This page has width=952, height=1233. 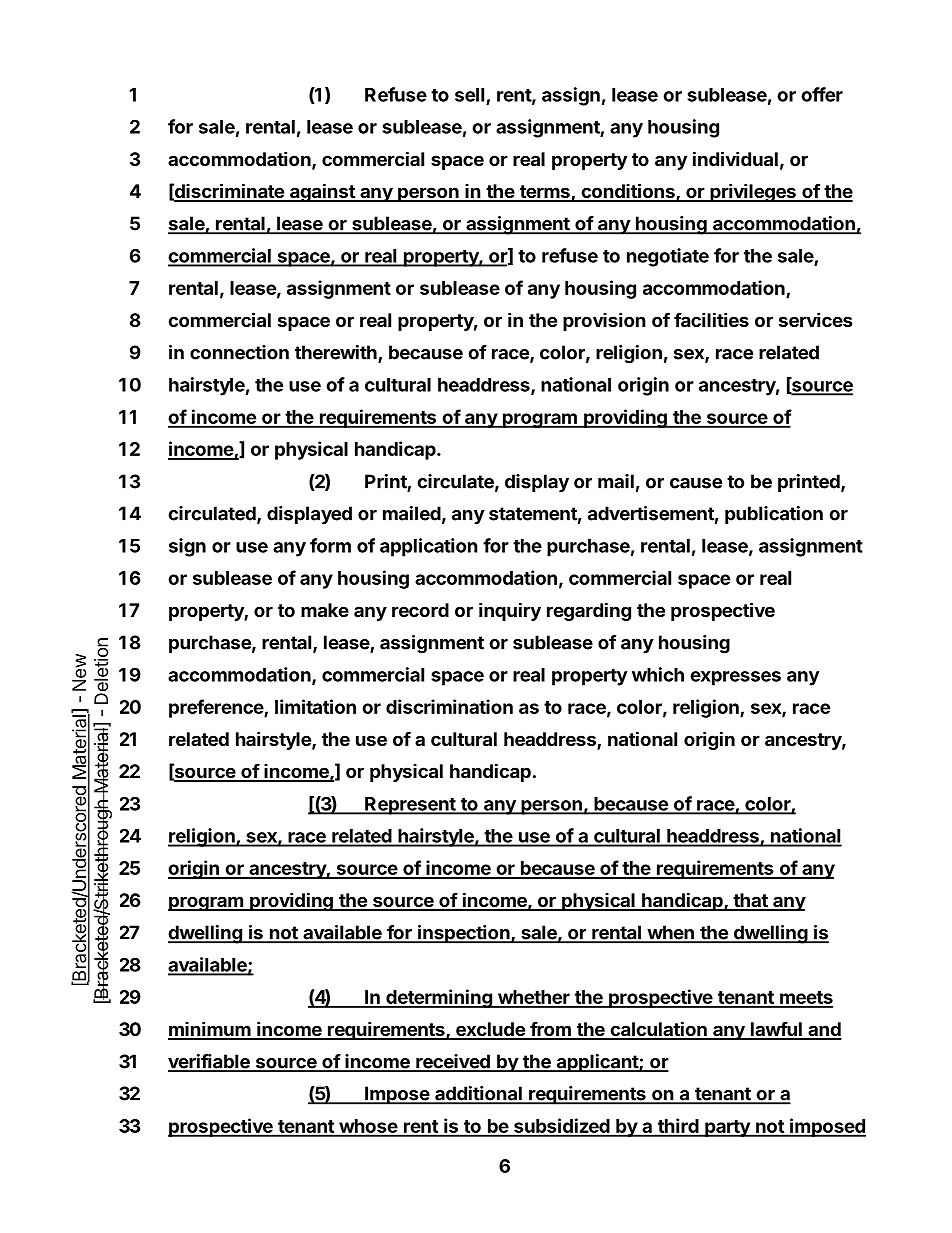 I want to click on provision, so click(x=604, y=321).
